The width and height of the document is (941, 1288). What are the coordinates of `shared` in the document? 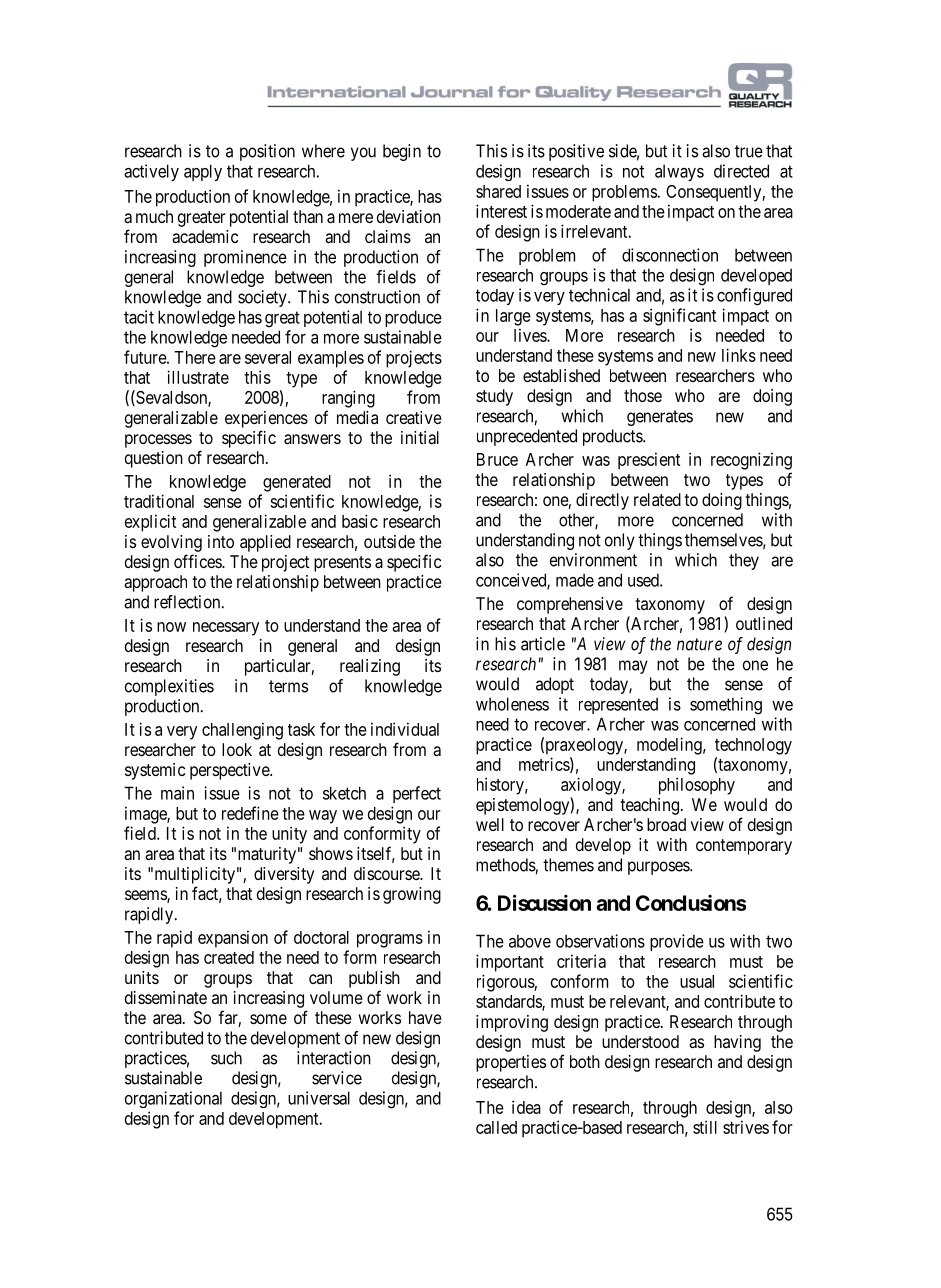 It's located at (498, 191).
